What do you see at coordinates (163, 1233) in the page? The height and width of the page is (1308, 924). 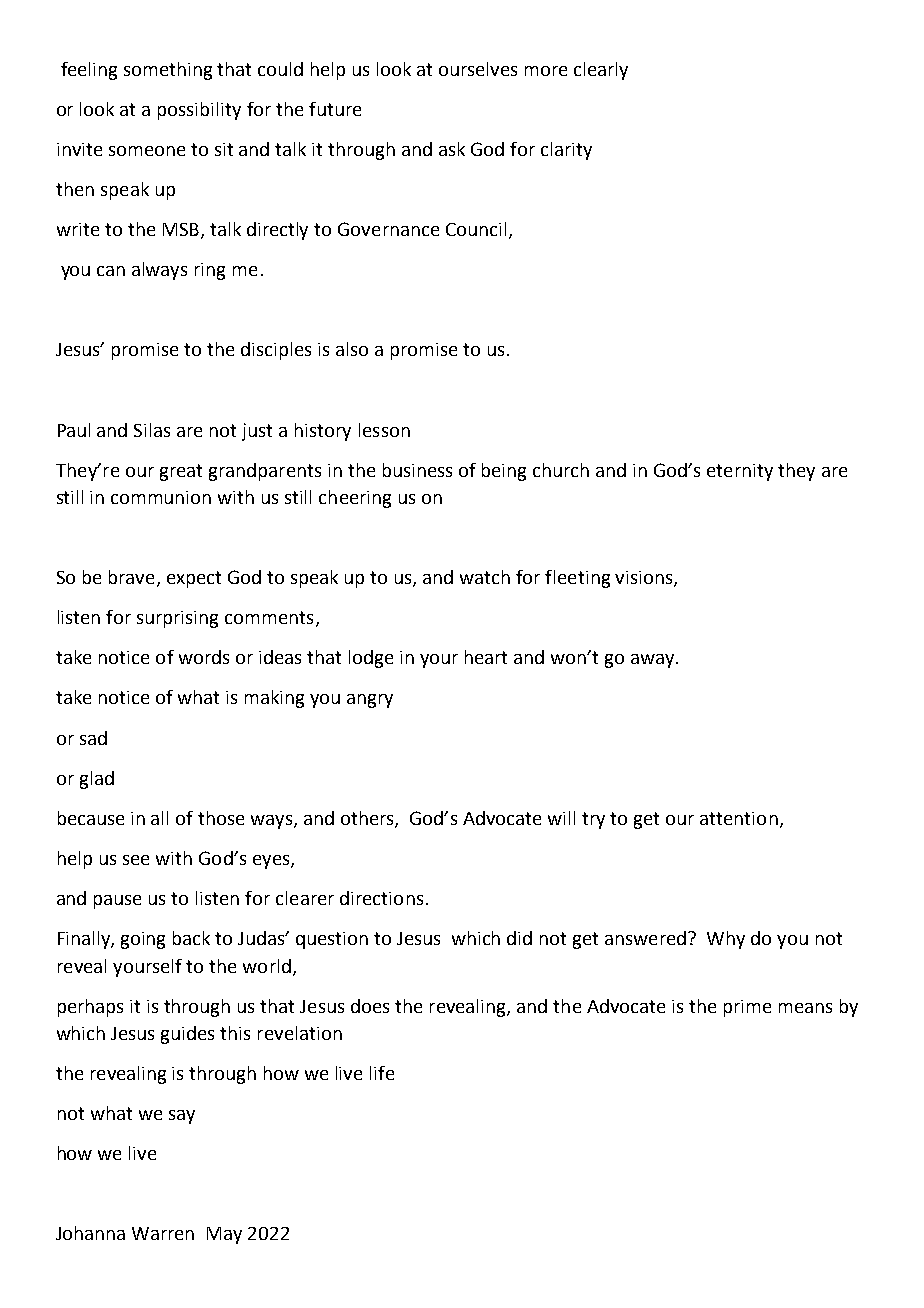 I see `Warren` at bounding box center [163, 1233].
